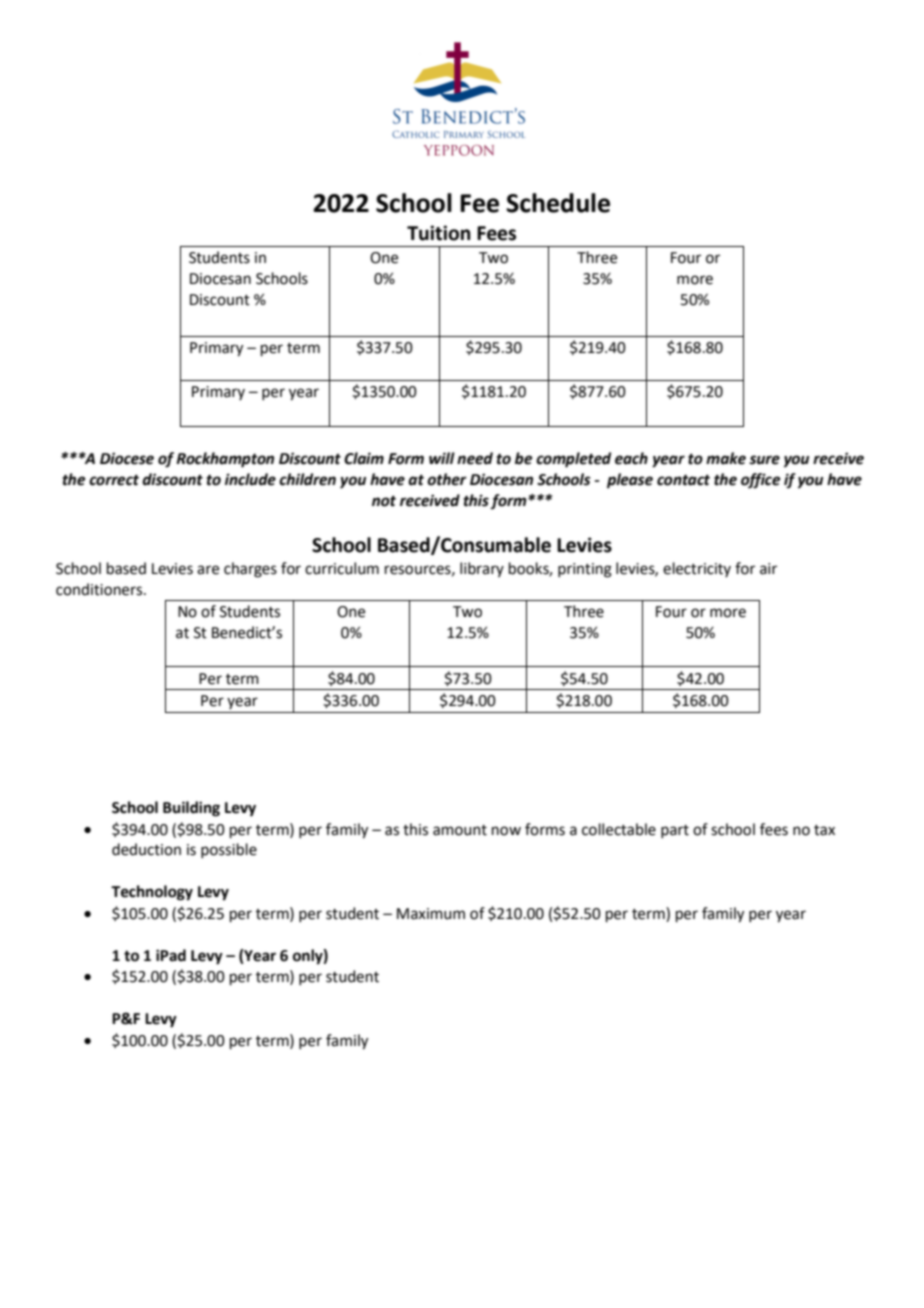  I want to click on make, so click(726, 458).
